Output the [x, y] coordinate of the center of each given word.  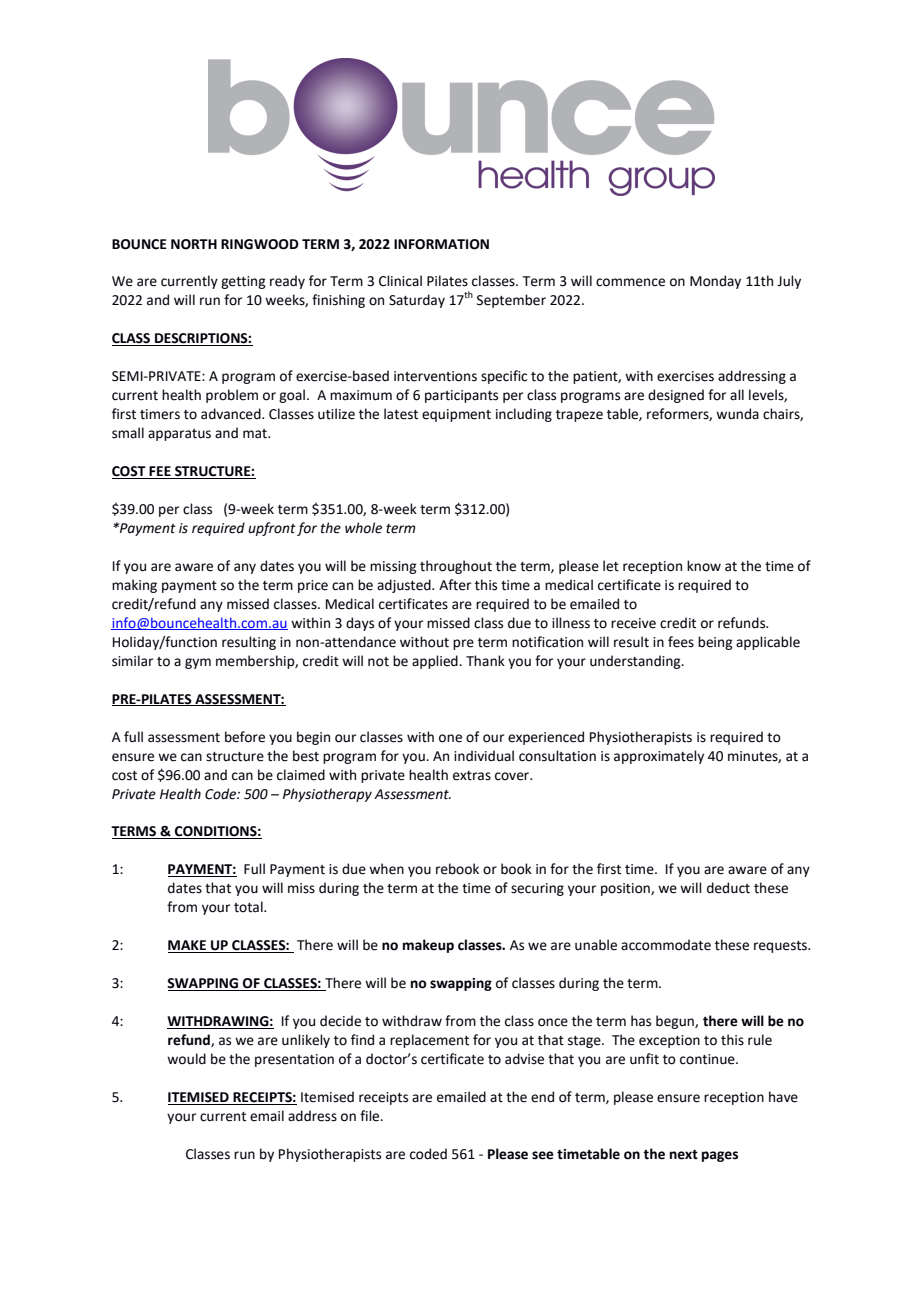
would [186, 1059]
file [371, 1116]
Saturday [417, 301]
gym [198, 663]
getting [243, 282]
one [450, 738]
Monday [715, 282]
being [715, 643]
